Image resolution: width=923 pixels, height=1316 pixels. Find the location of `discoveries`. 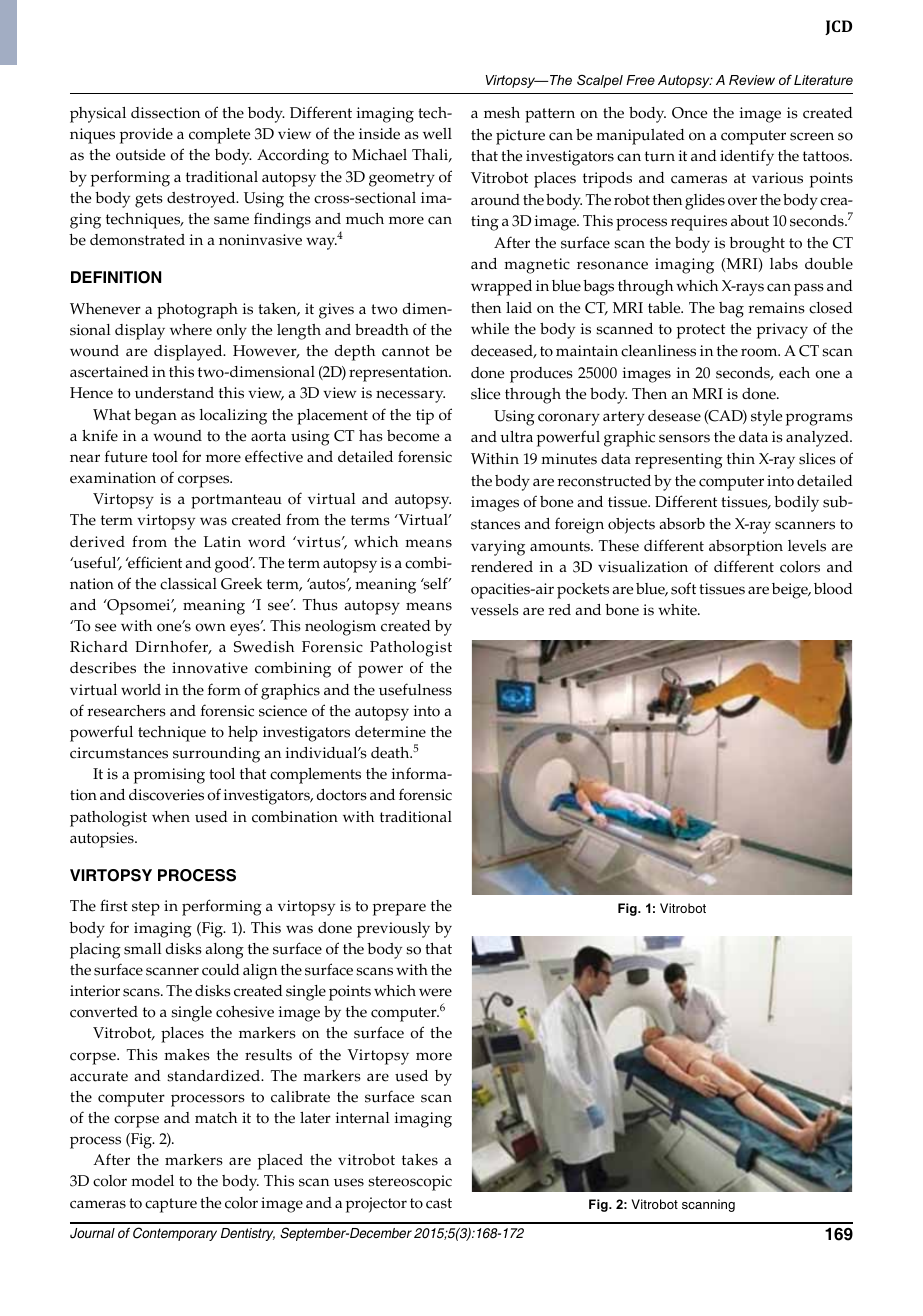

discoveries is located at coordinates (166, 795).
